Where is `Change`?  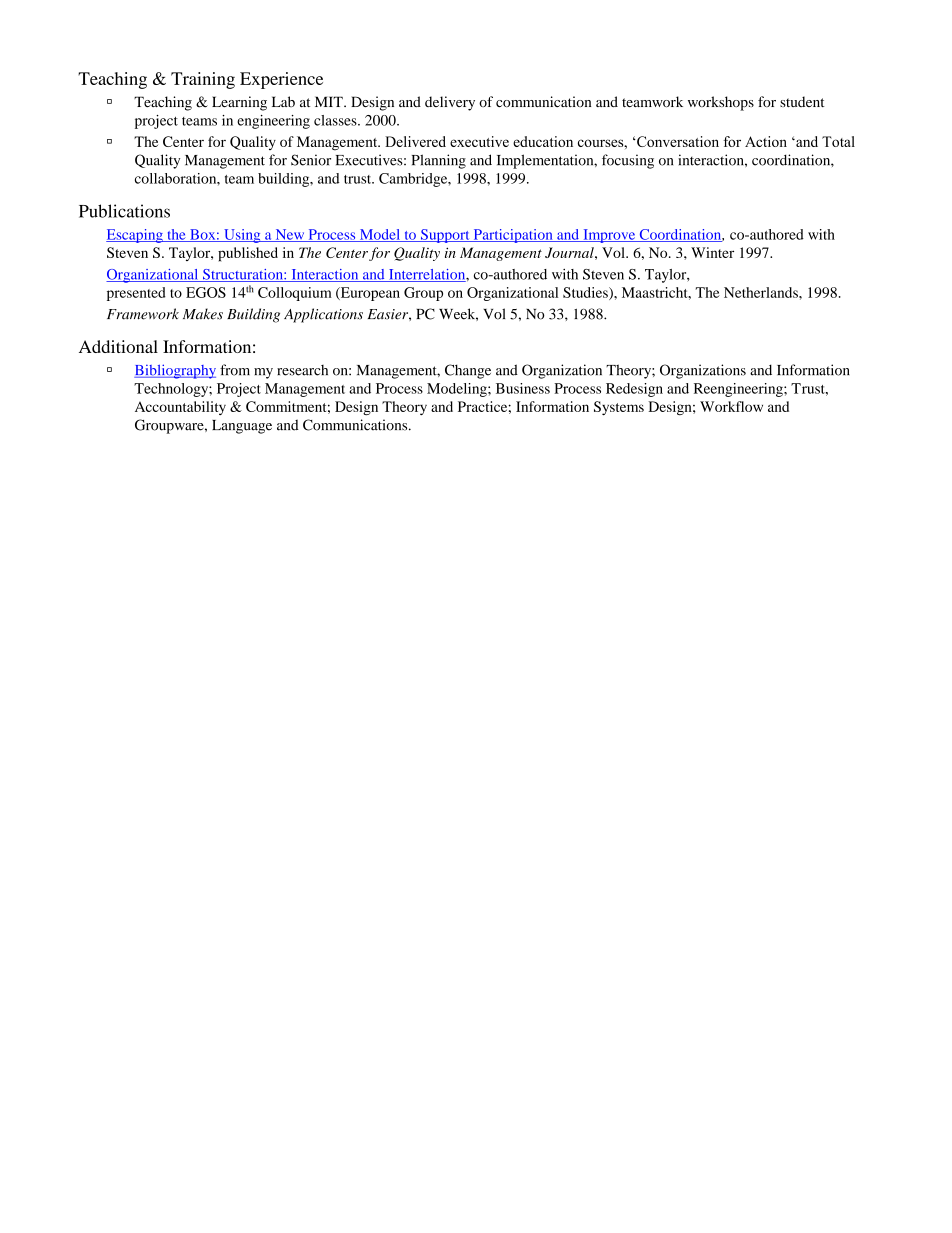 Change is located at coordinates (468, 371).
